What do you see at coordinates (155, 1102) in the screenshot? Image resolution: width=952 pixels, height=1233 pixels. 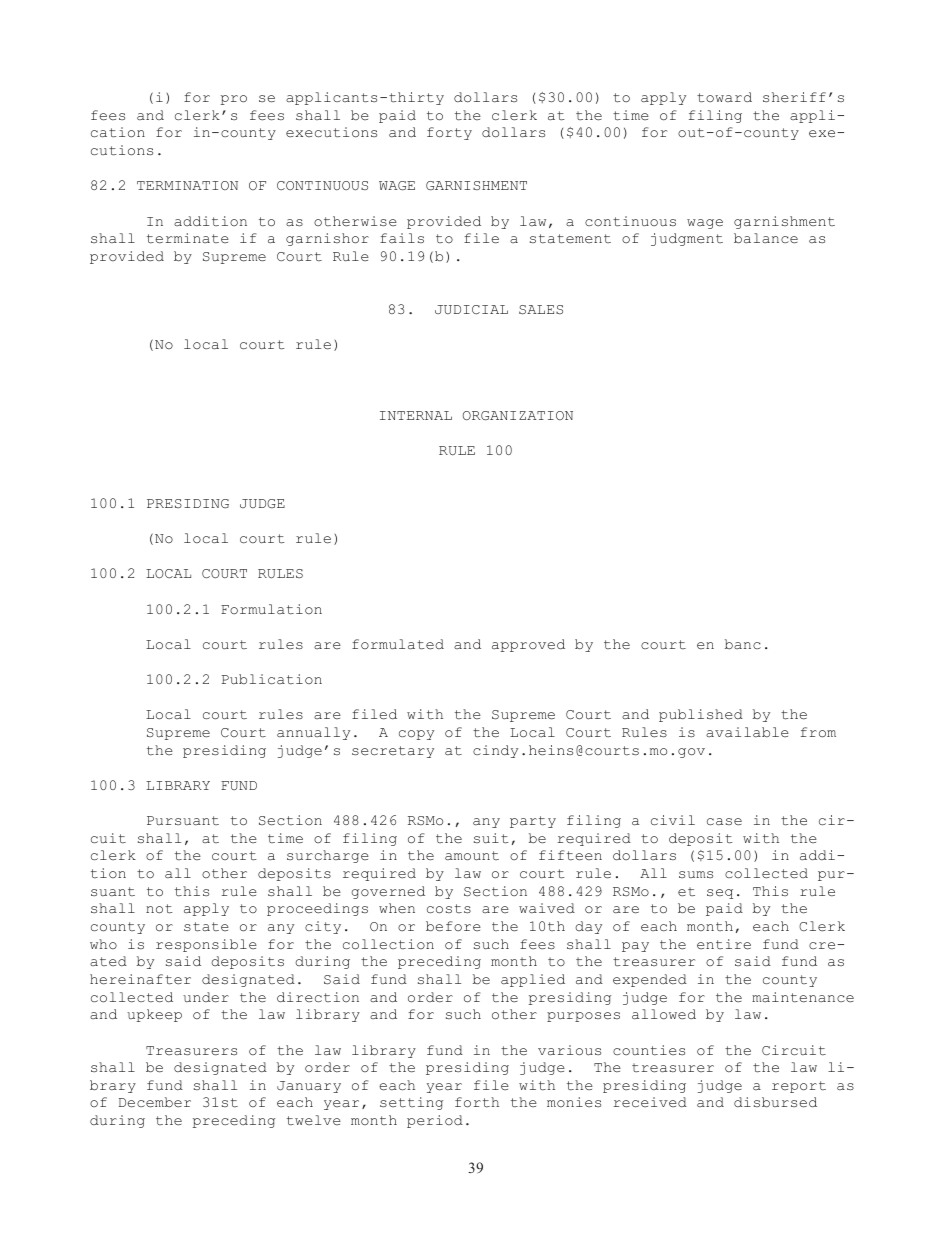 I see `December` at bounding box center [155, 1102].
